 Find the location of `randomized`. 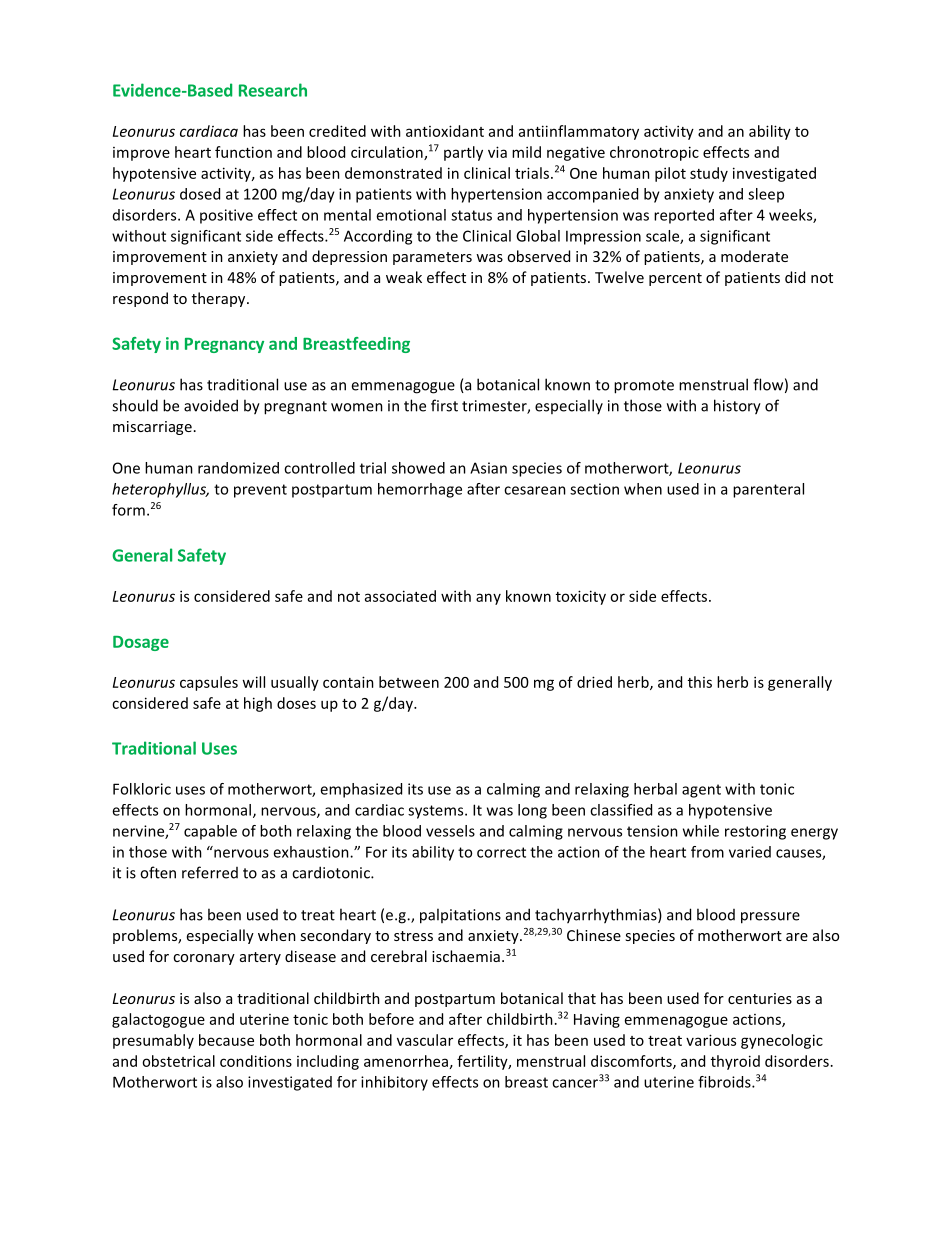

randomized is located at coordinates (238, 468).
